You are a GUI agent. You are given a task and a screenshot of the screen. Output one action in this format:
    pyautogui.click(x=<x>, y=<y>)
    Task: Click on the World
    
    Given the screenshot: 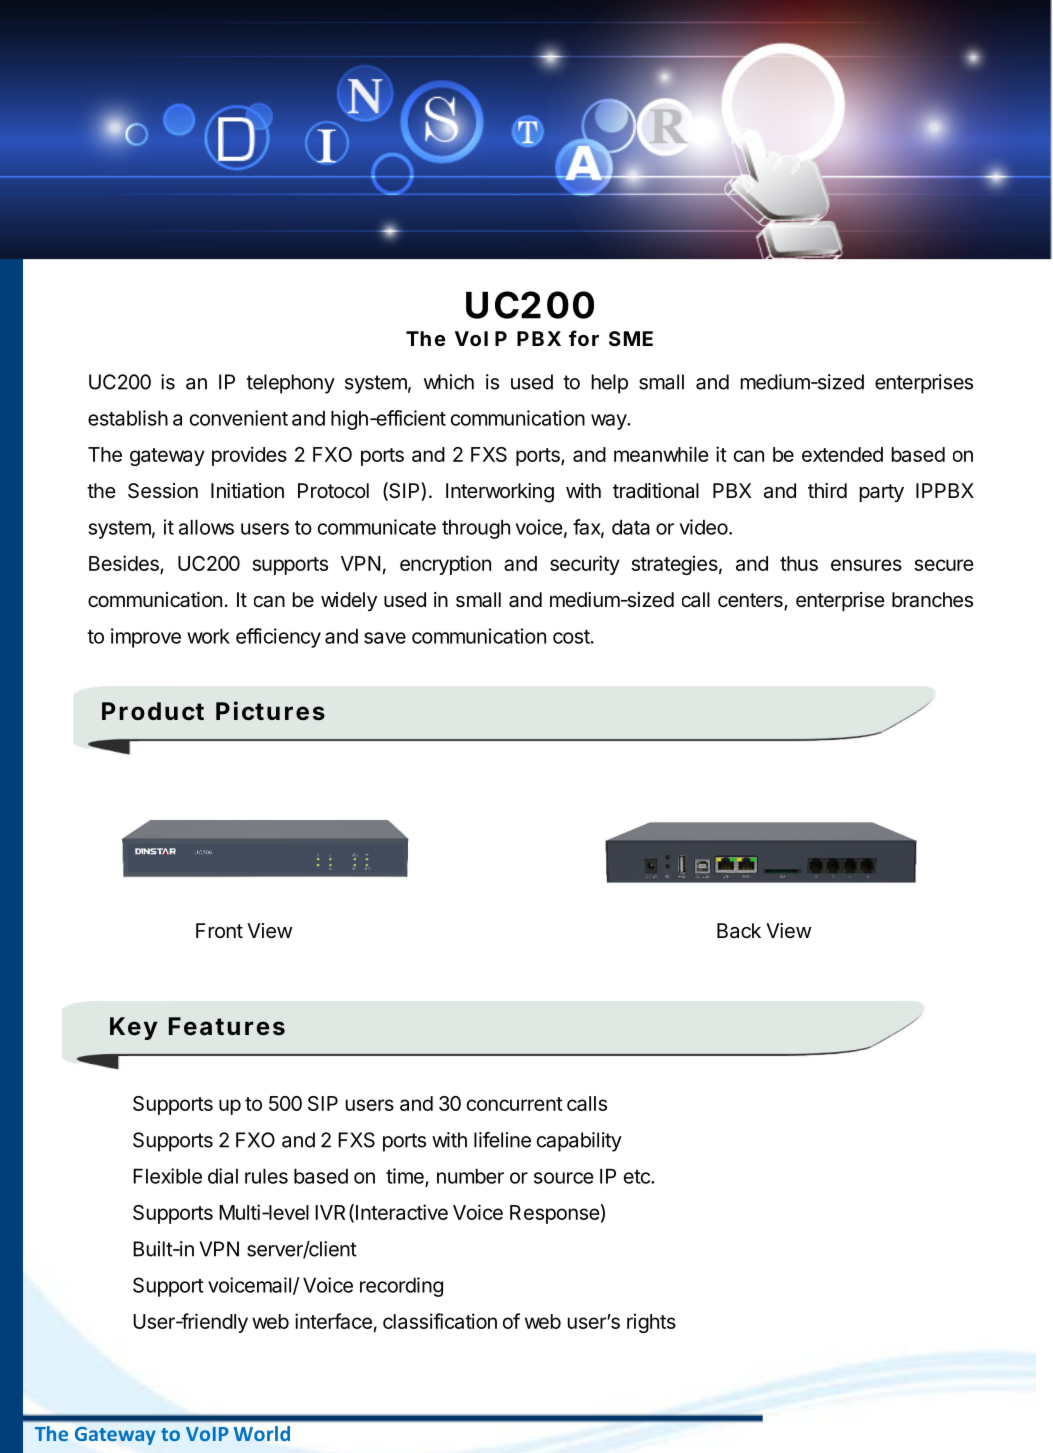 What is the action you would take?
    pyautogui.click(x=262, y=1433)
